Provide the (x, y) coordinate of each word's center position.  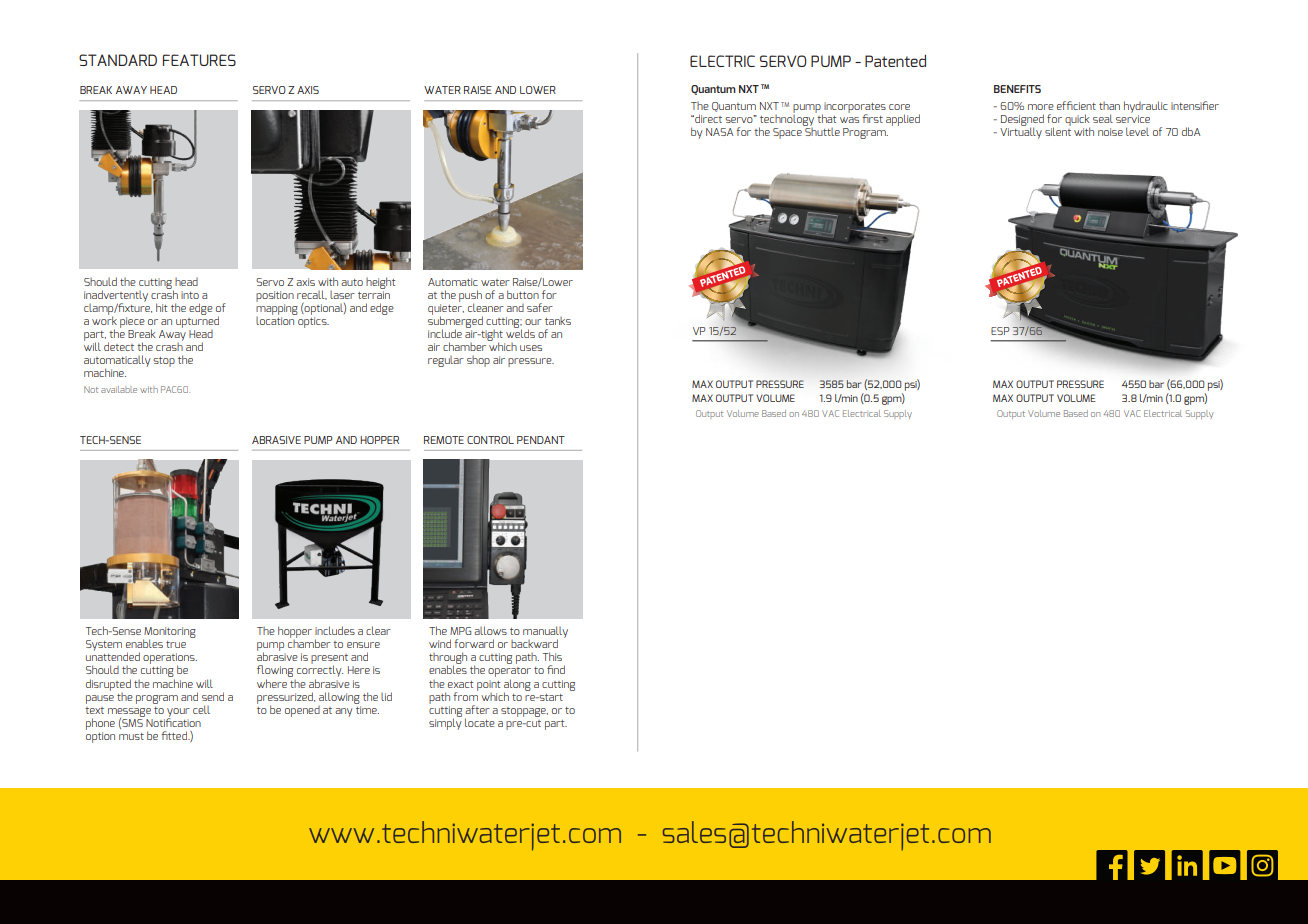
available (119, 389)
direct (707, 118)
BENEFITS (1017, 89)
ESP (1000, 331)
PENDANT (541, 440)
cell (201, 709)
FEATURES (199, 60)
